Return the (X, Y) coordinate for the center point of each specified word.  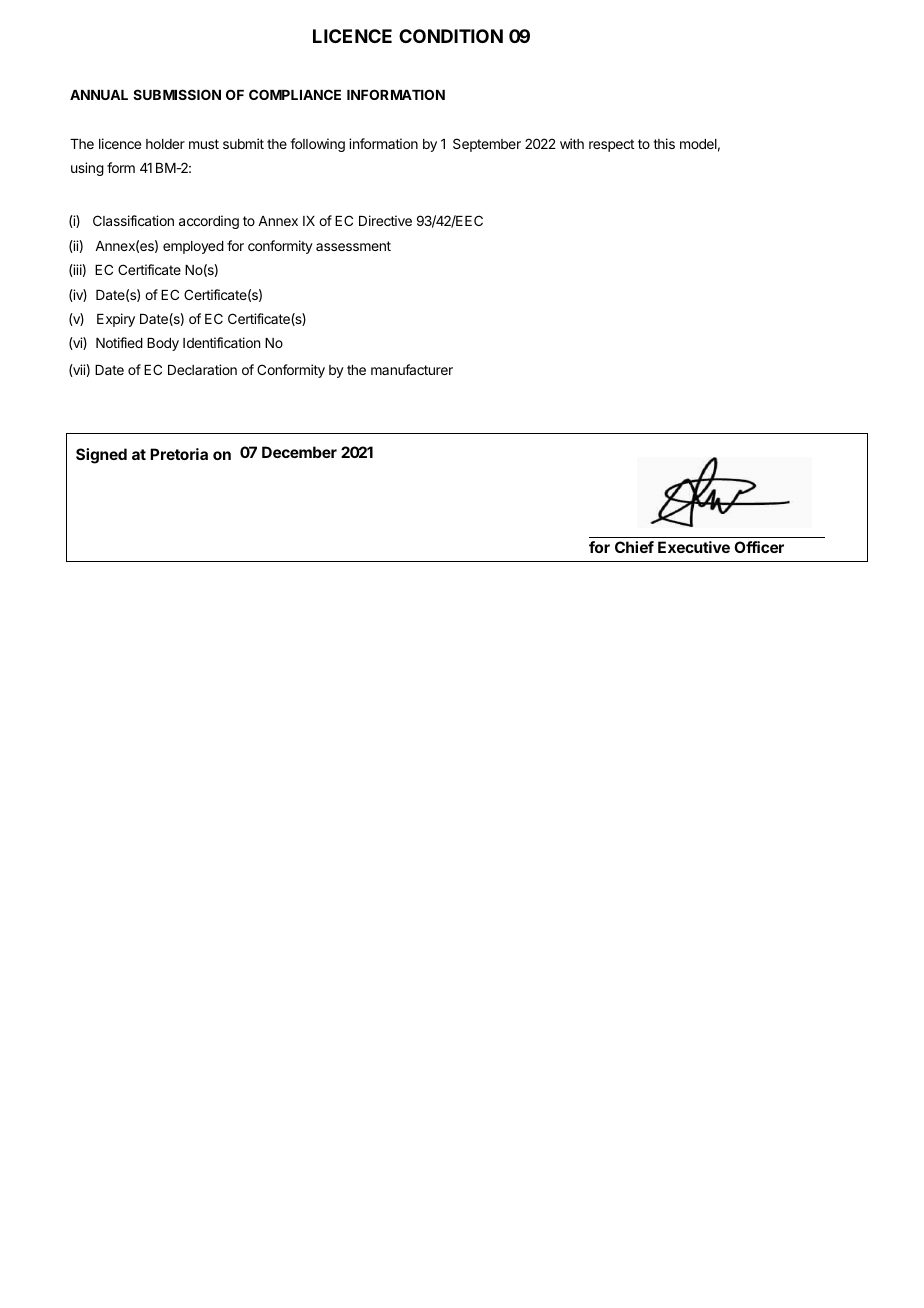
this (664, 143)
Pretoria (179, 454)
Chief (634, 547)
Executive (694, 547)
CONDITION (451, 36)
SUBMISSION (177, 94)
